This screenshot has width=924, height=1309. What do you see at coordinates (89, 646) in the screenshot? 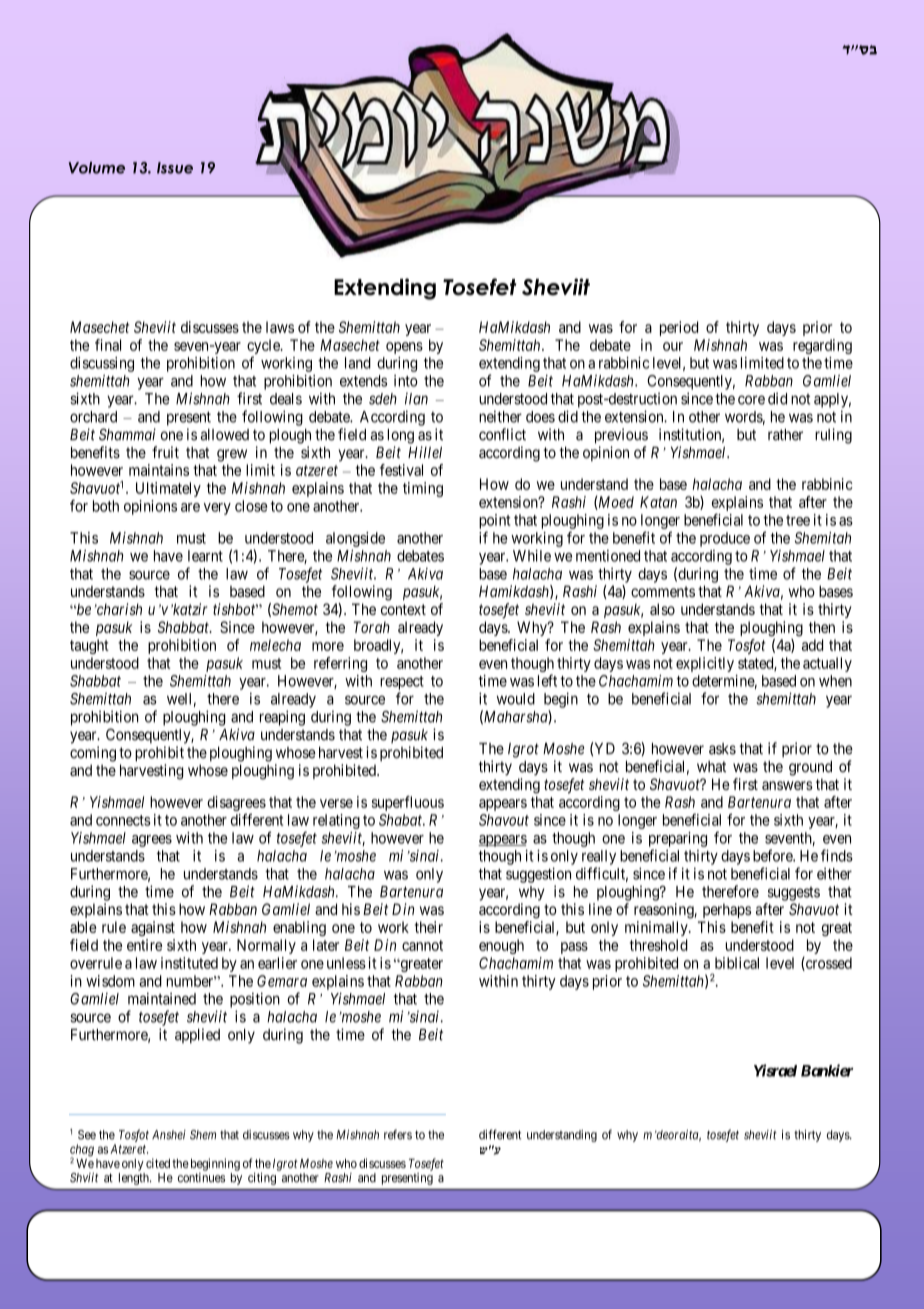
I see `taught` at bounding box center [89, 646].
